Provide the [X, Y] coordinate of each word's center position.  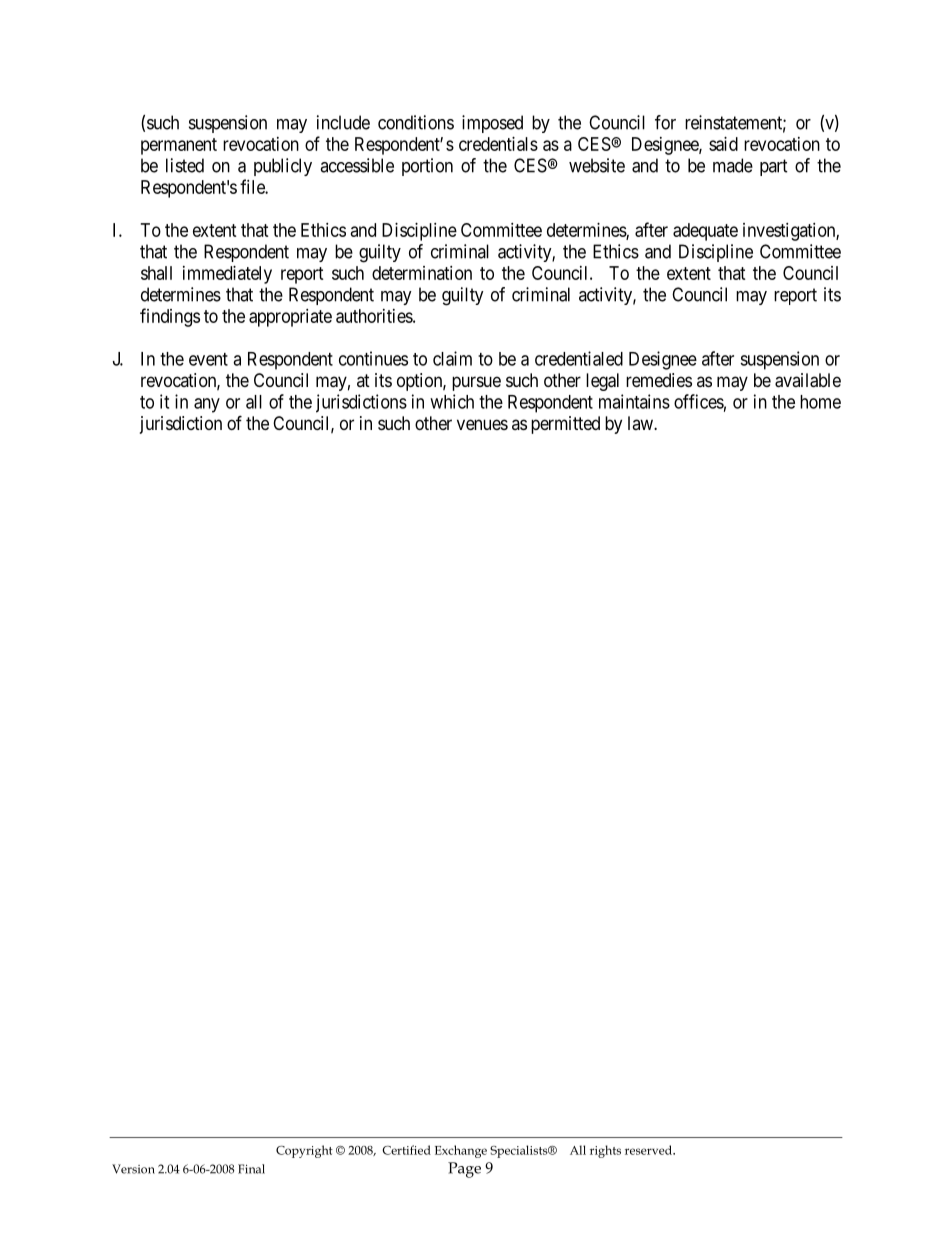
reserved [649, 1150]
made [733, 165]
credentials [498, 144]
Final [251, 1169]
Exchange [461, 1151]
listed [185, 165]
